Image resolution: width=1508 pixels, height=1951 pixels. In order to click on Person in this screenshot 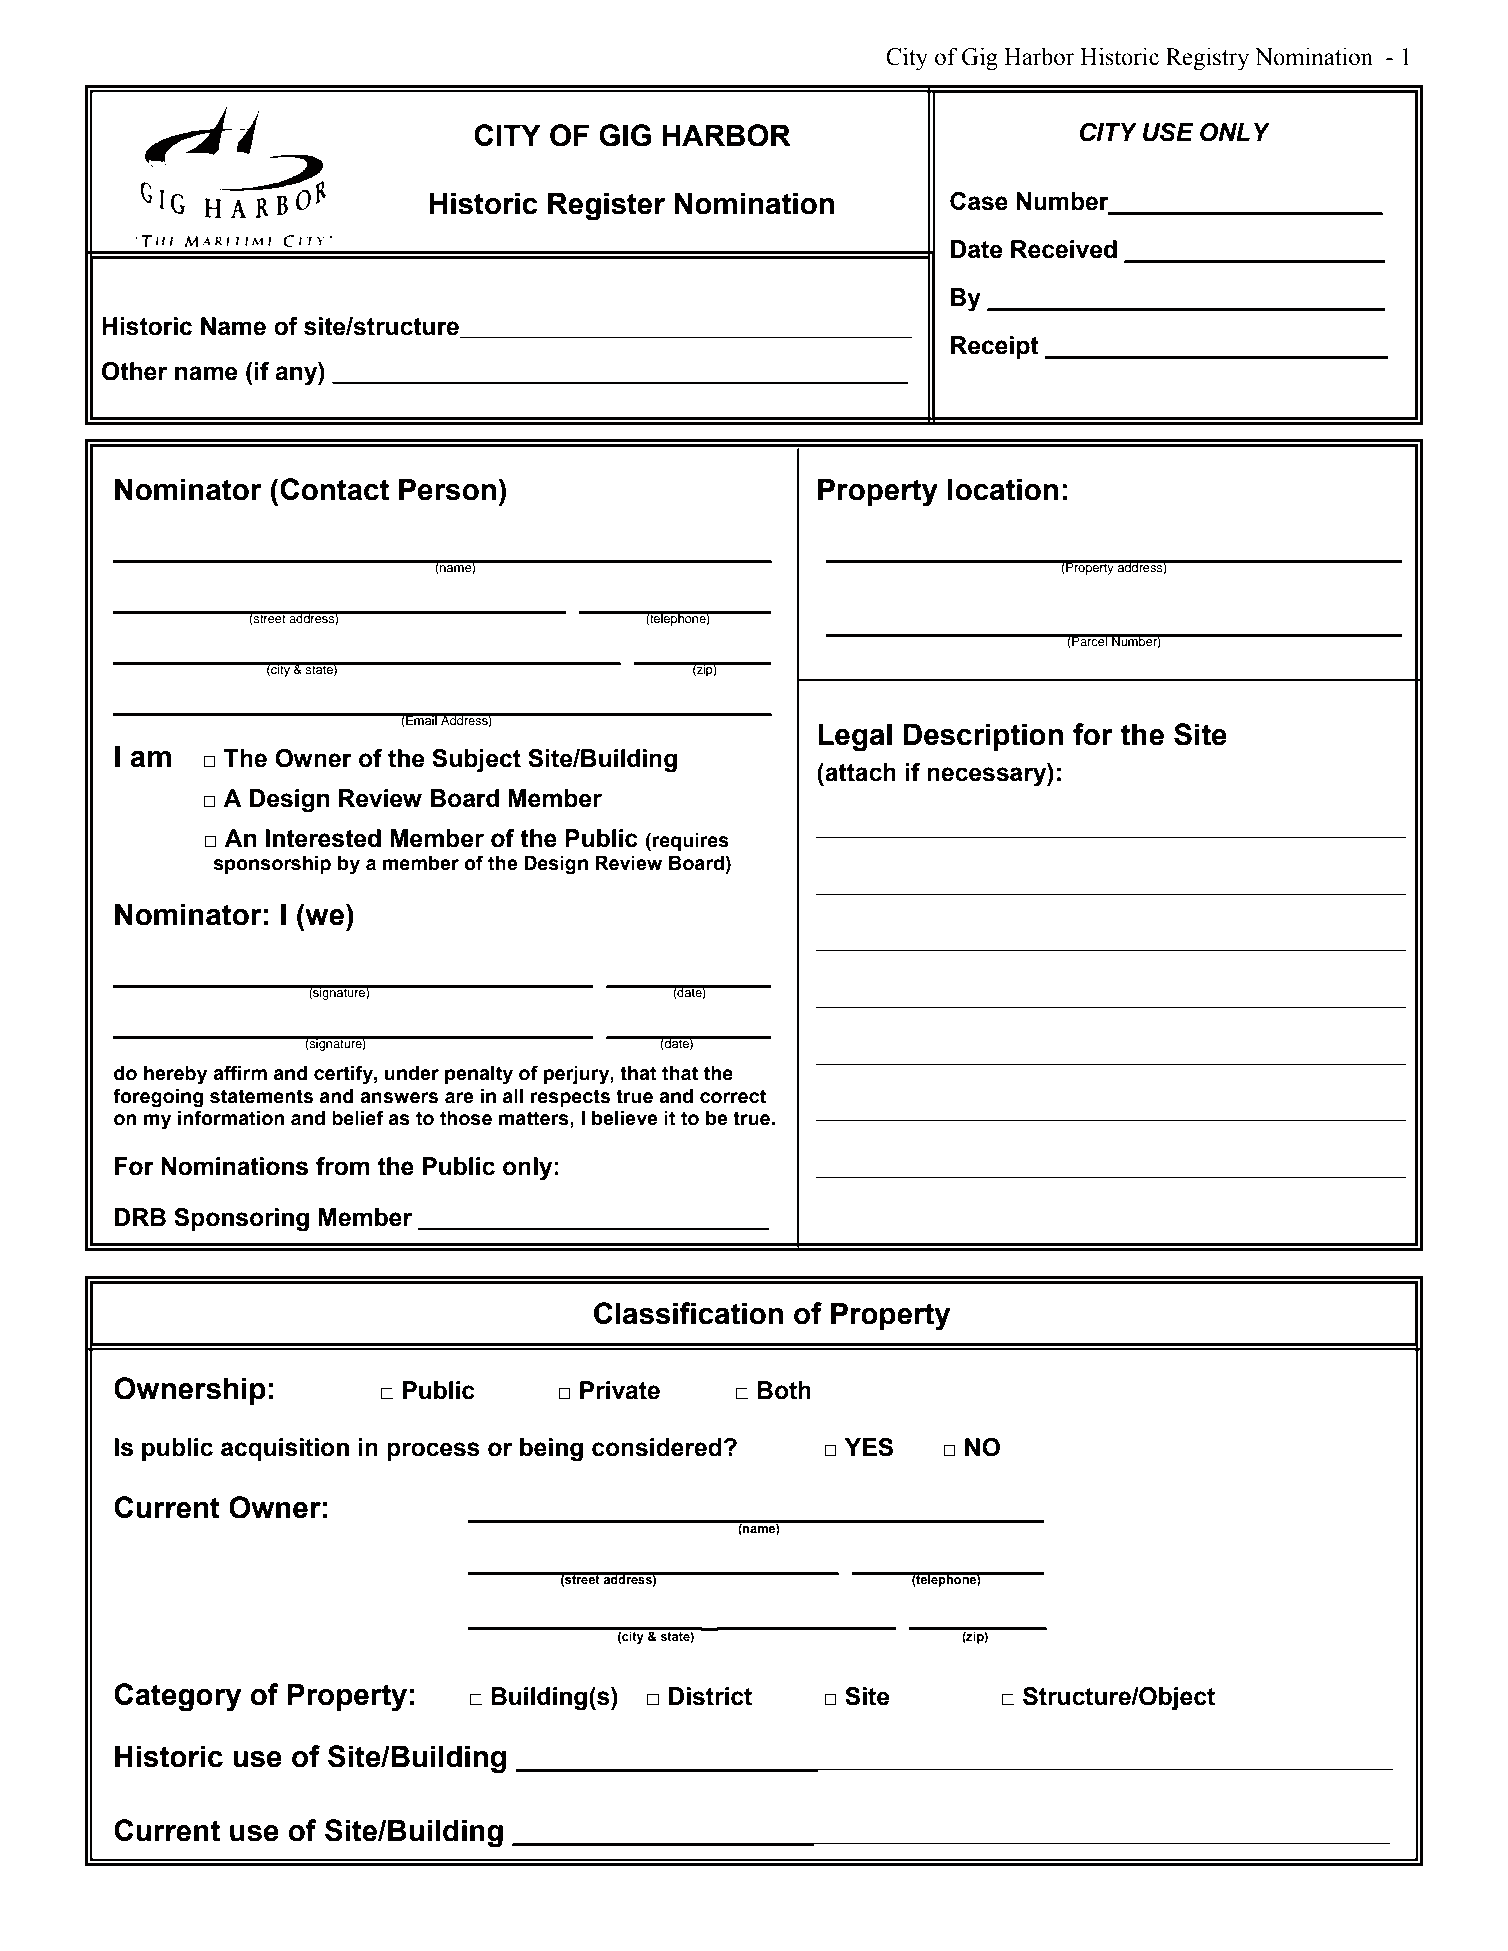, I will do `click(447, 489)`.
